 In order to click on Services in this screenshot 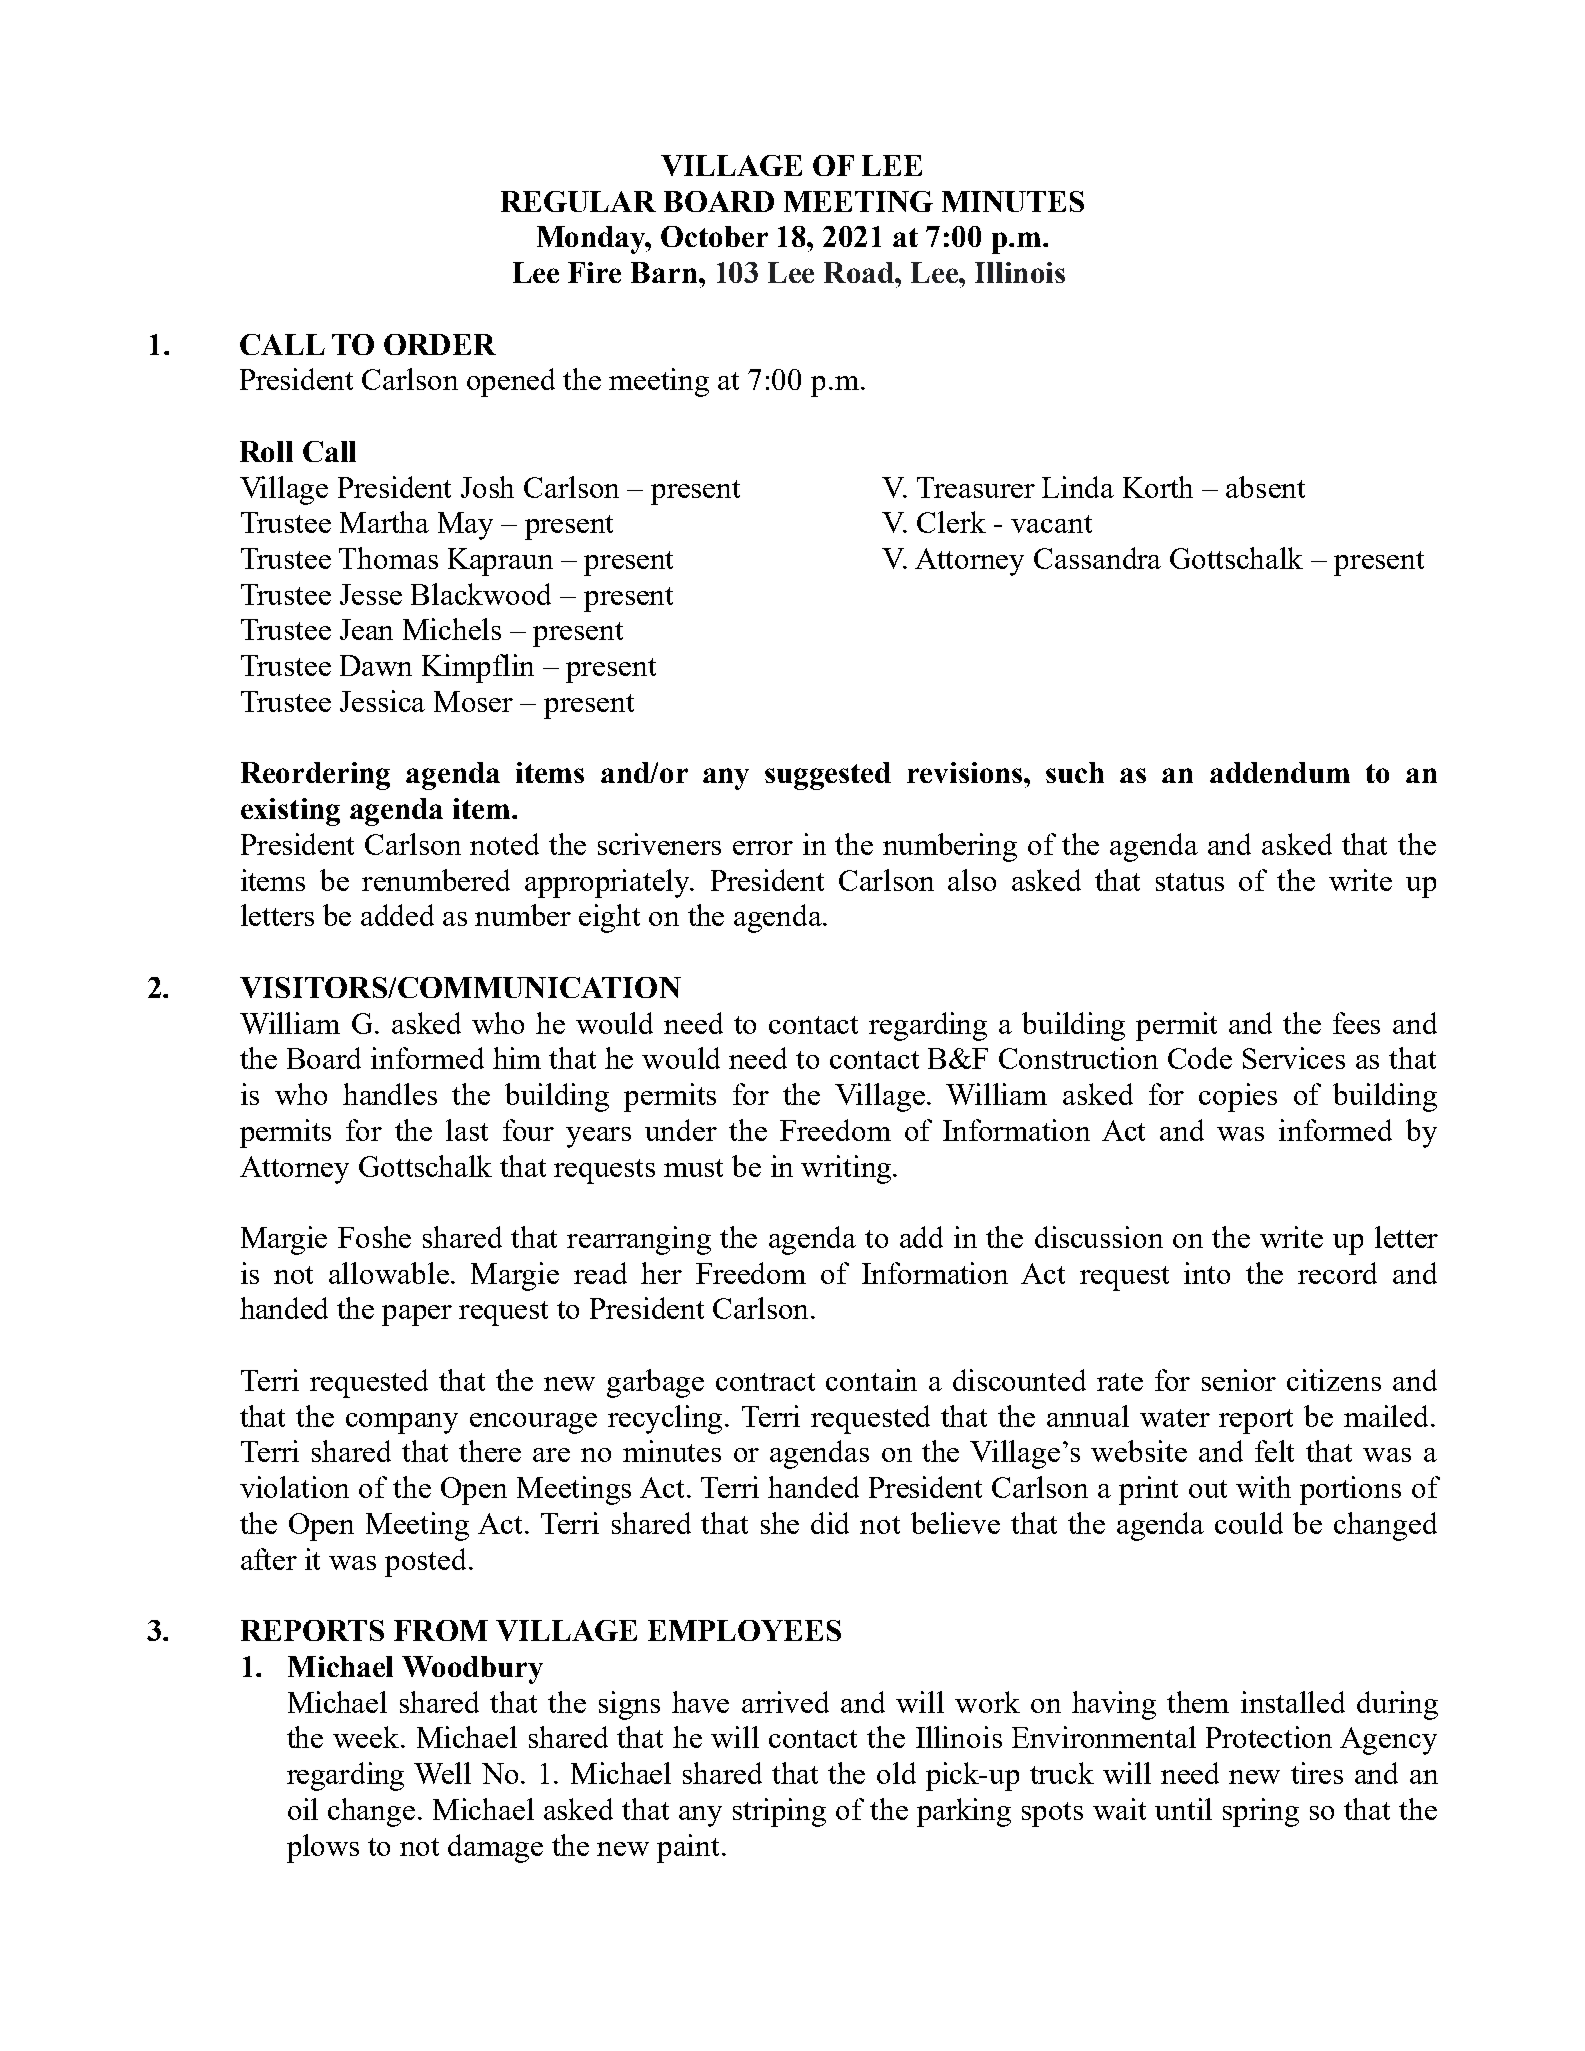, I will do `click(1294, 1058)`.
